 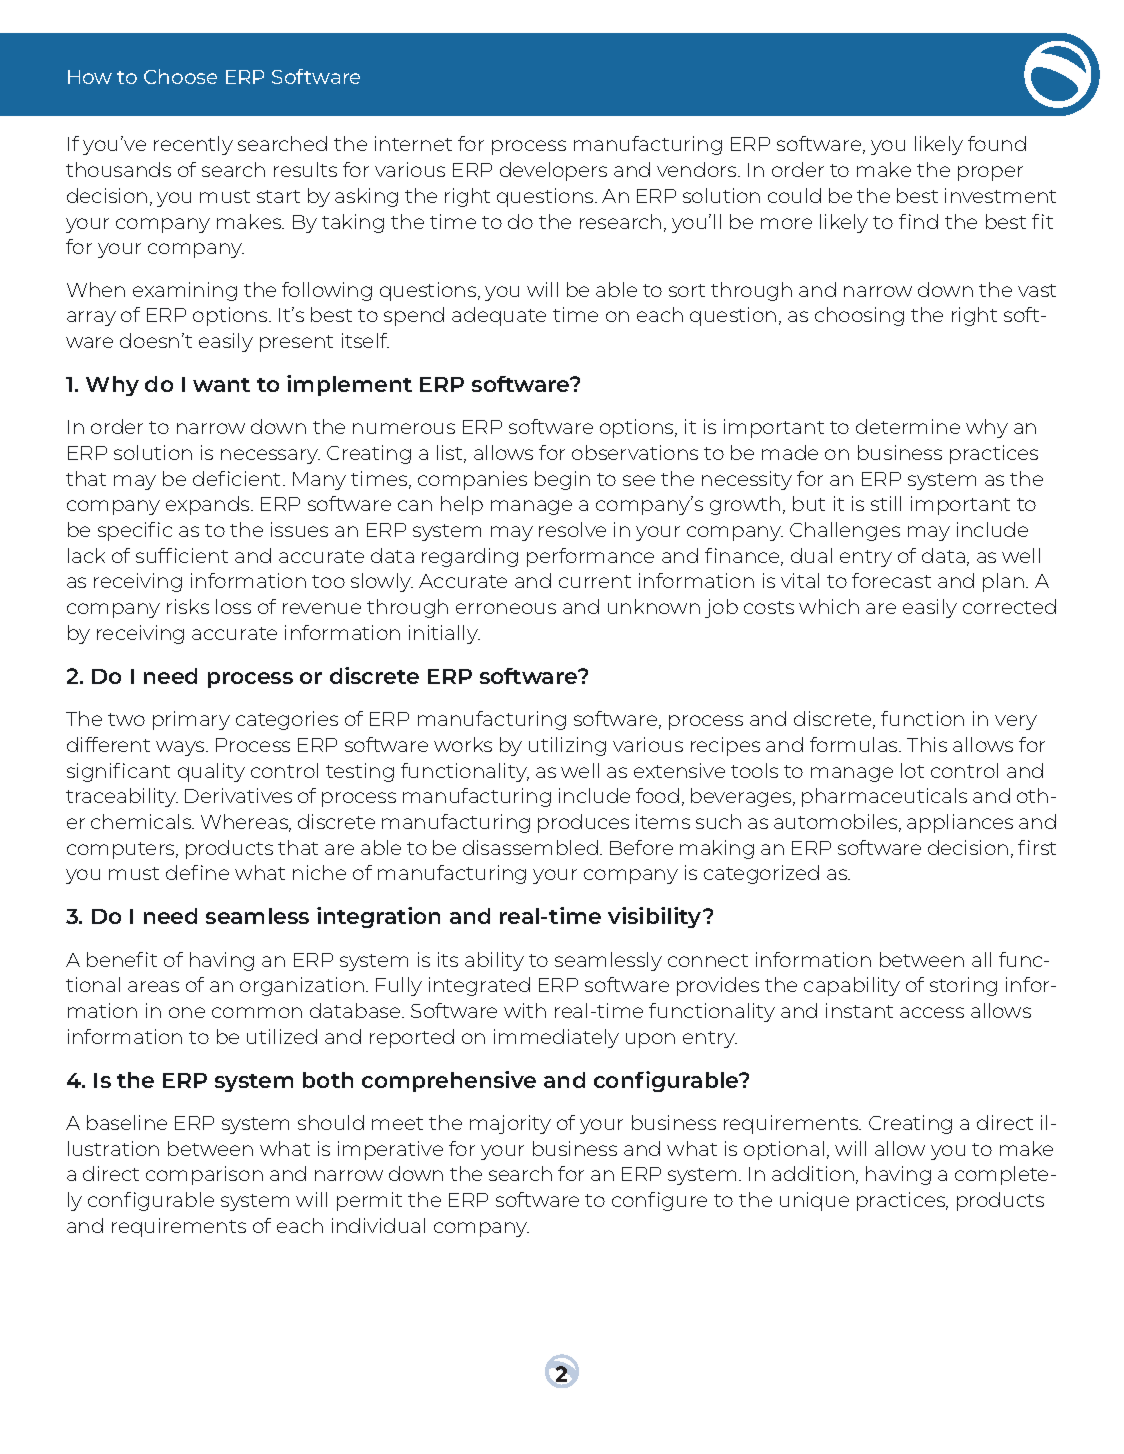 I want to click on visibility, so click(x=656, y=917).
